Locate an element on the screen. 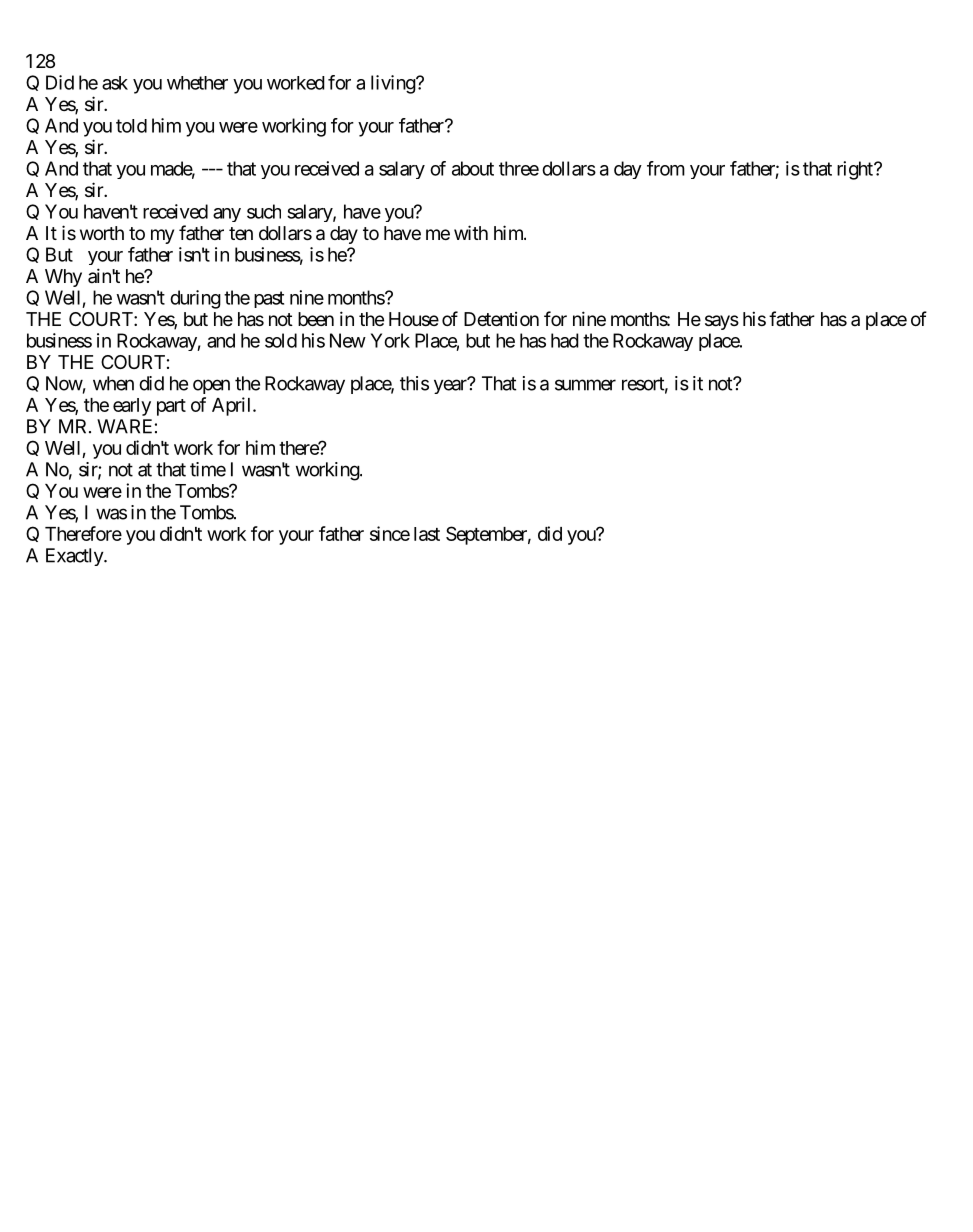  from is located at coordinates (666, 168).
